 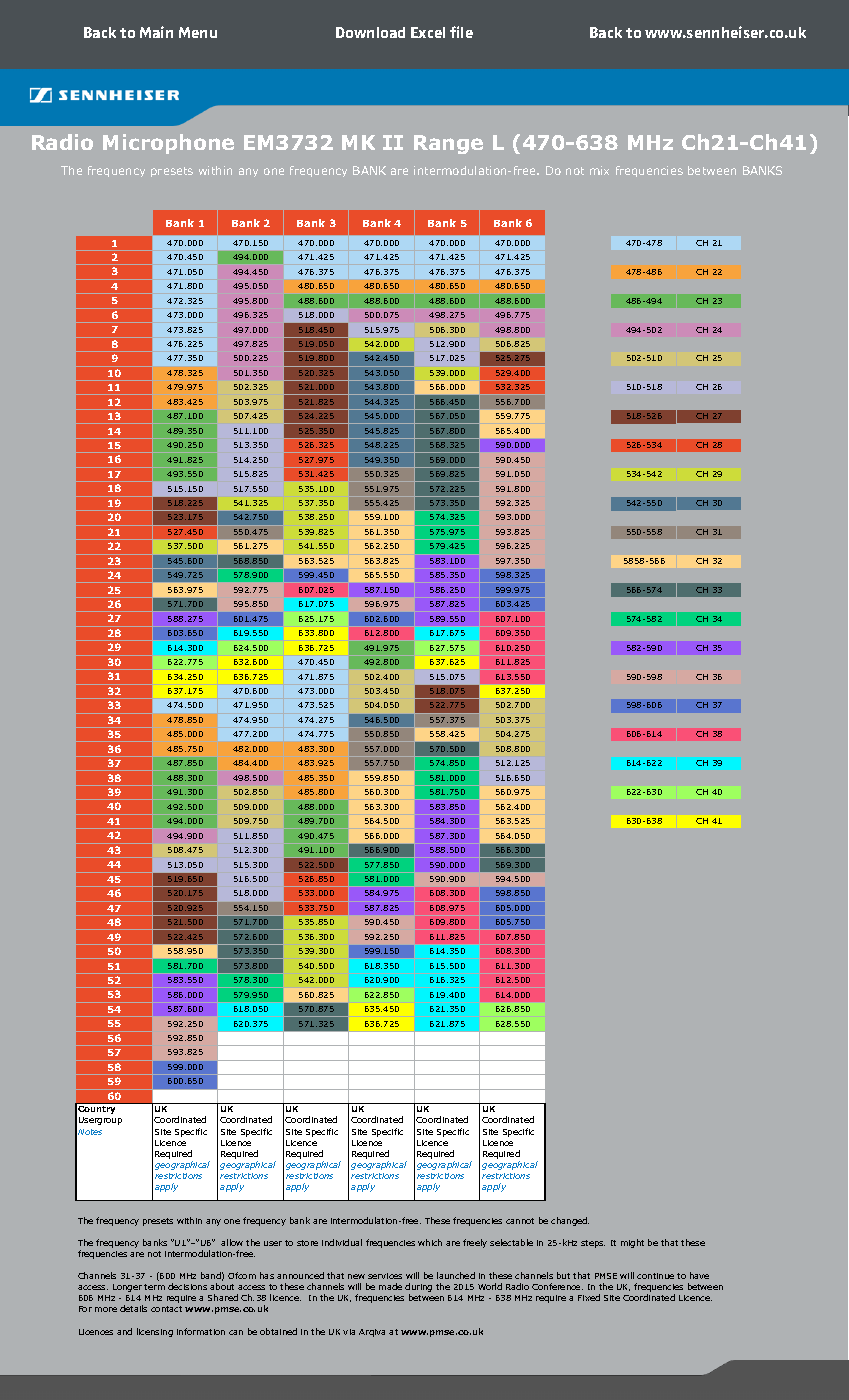 I want to click on changed, so click(x=570, y=1221).
